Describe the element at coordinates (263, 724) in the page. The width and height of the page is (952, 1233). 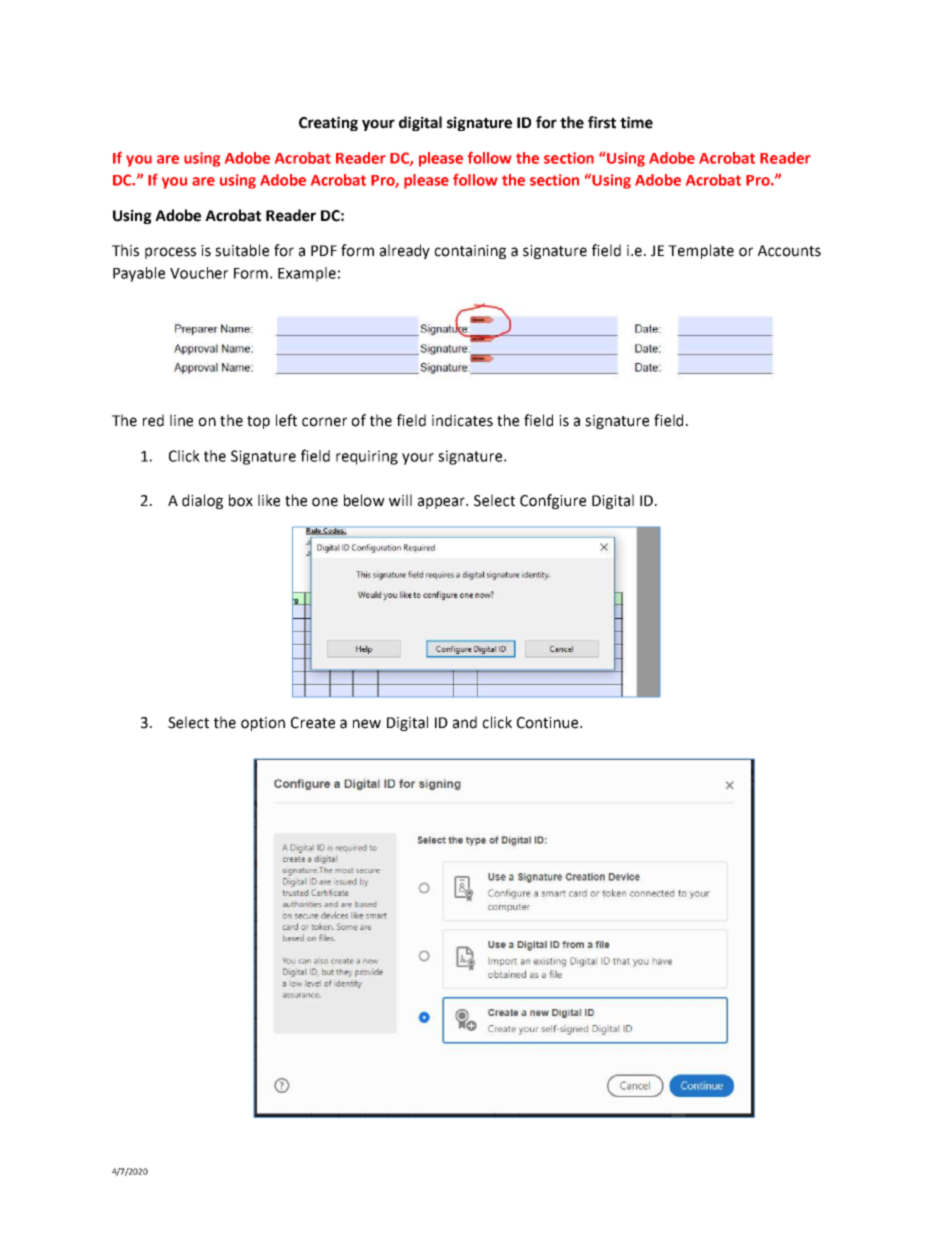
I see `option` at that location.
